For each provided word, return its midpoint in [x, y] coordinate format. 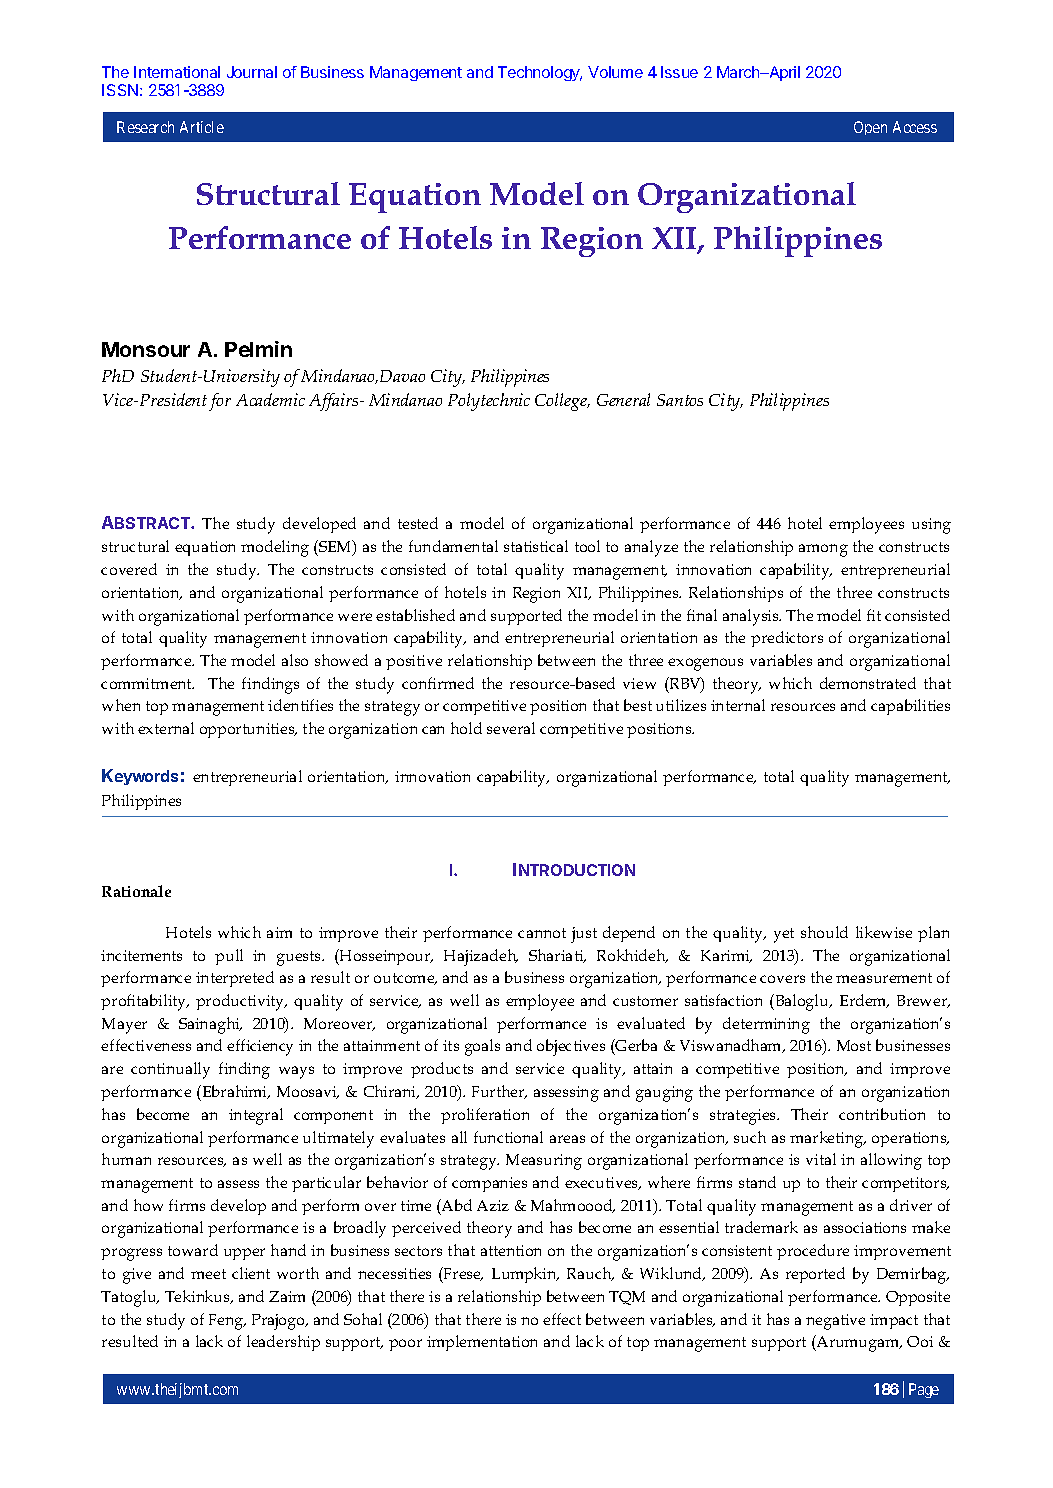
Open [870, 128]
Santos [680, 400]
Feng [227, 1322]
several [511, 728]
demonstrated [868, 683]
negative [835, 1322]
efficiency [260, 1047]
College [562, 402]
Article [202, 127]
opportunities [248, 730]
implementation [482, 1343]
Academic [270, 399]
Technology [540, 73]
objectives [571, 1047]
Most [854, 1045]
